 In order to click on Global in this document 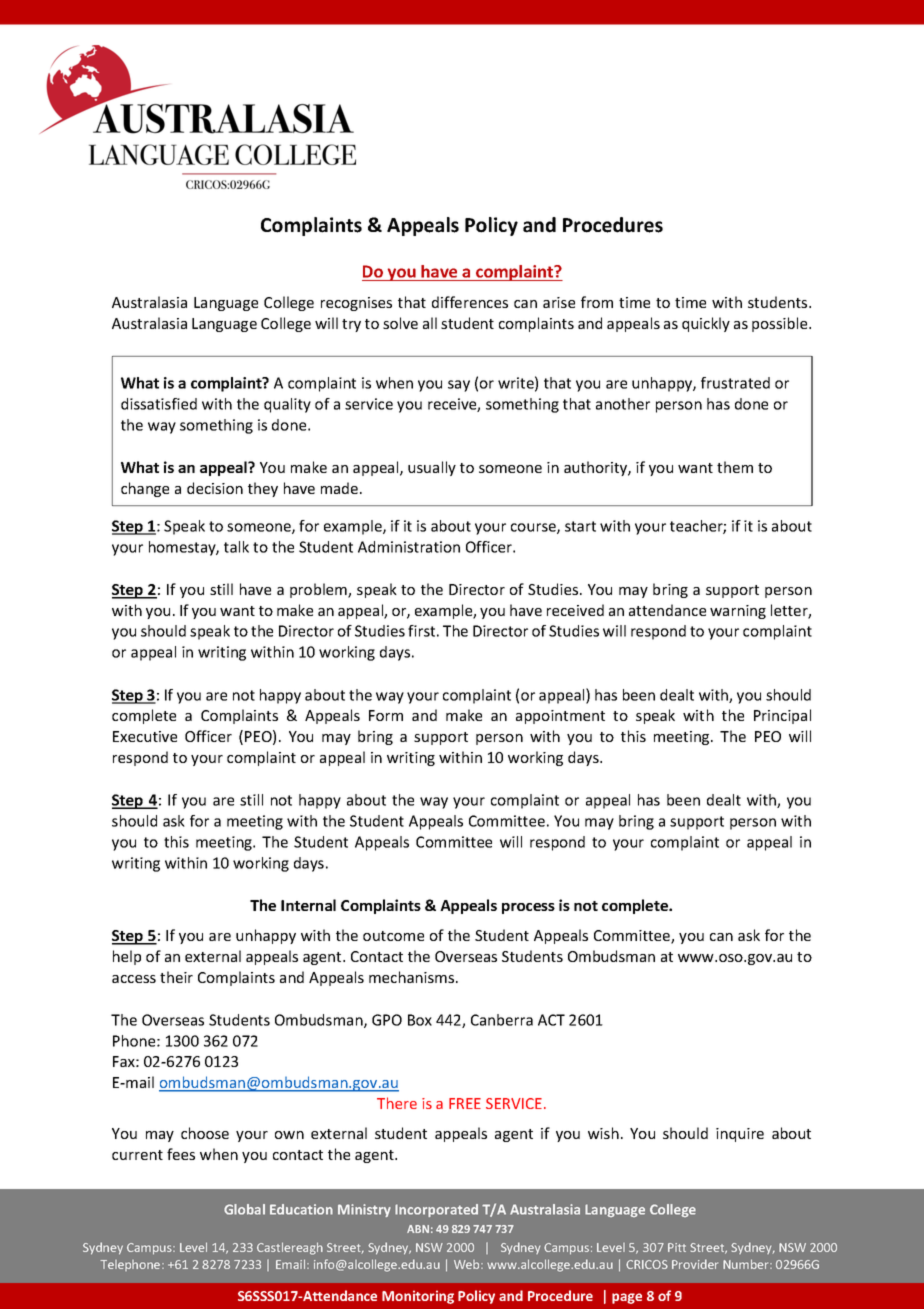, I will do `click(244, 1209)`.
